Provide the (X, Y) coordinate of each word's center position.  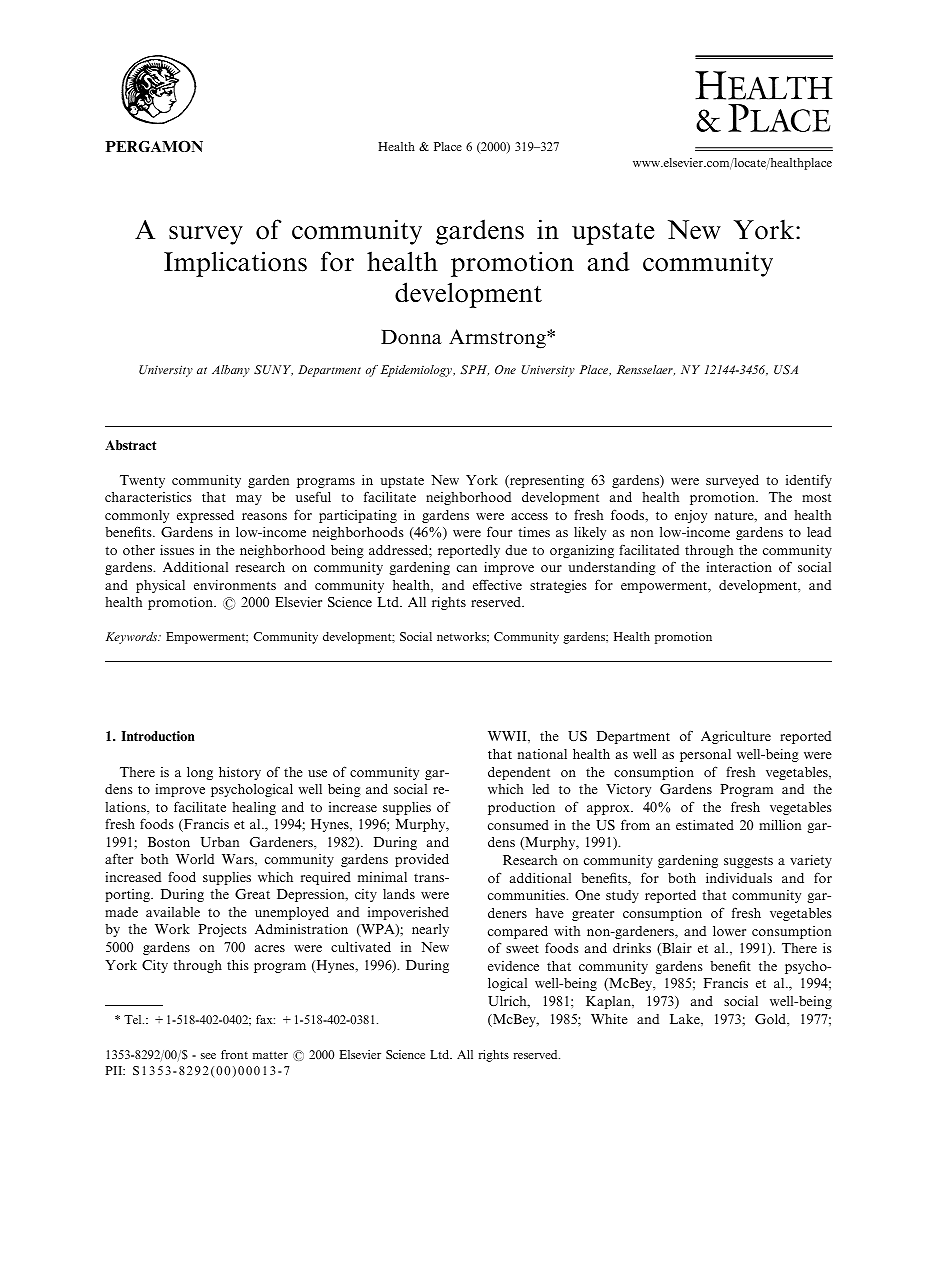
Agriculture (736, 737)
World (195, 859)
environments (235, 585)
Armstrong (498, 339)
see (208, 1056)
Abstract (130, 445)
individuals (739, 878)
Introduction (157, 736)
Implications (235, 264)
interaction (739, 567)
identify (809, 481)
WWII (508, 736)
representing (546, 481)
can (467, 568)
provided (422, 860)
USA (786, 369)
